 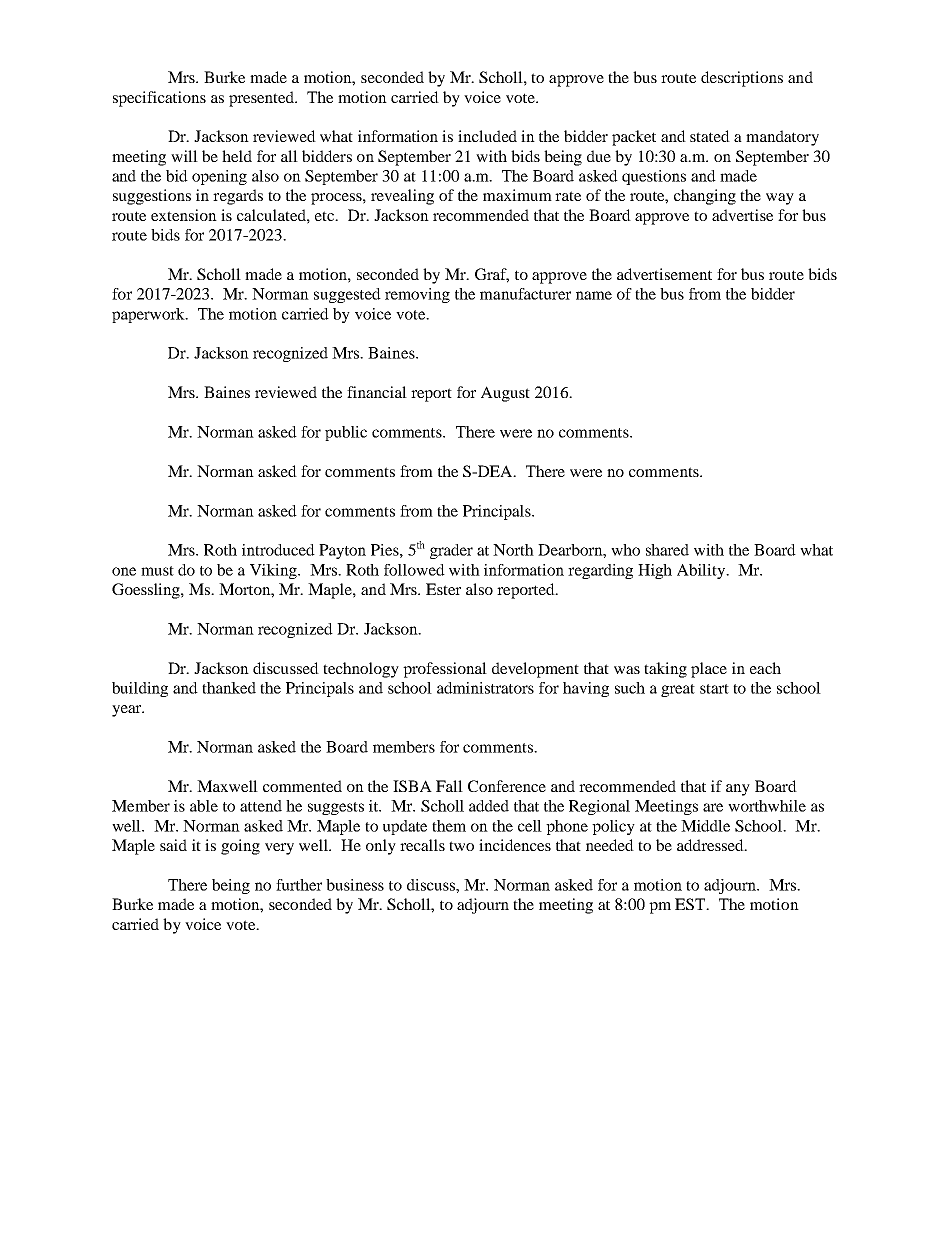 I want to click on going, so click(x=240, y=847).
